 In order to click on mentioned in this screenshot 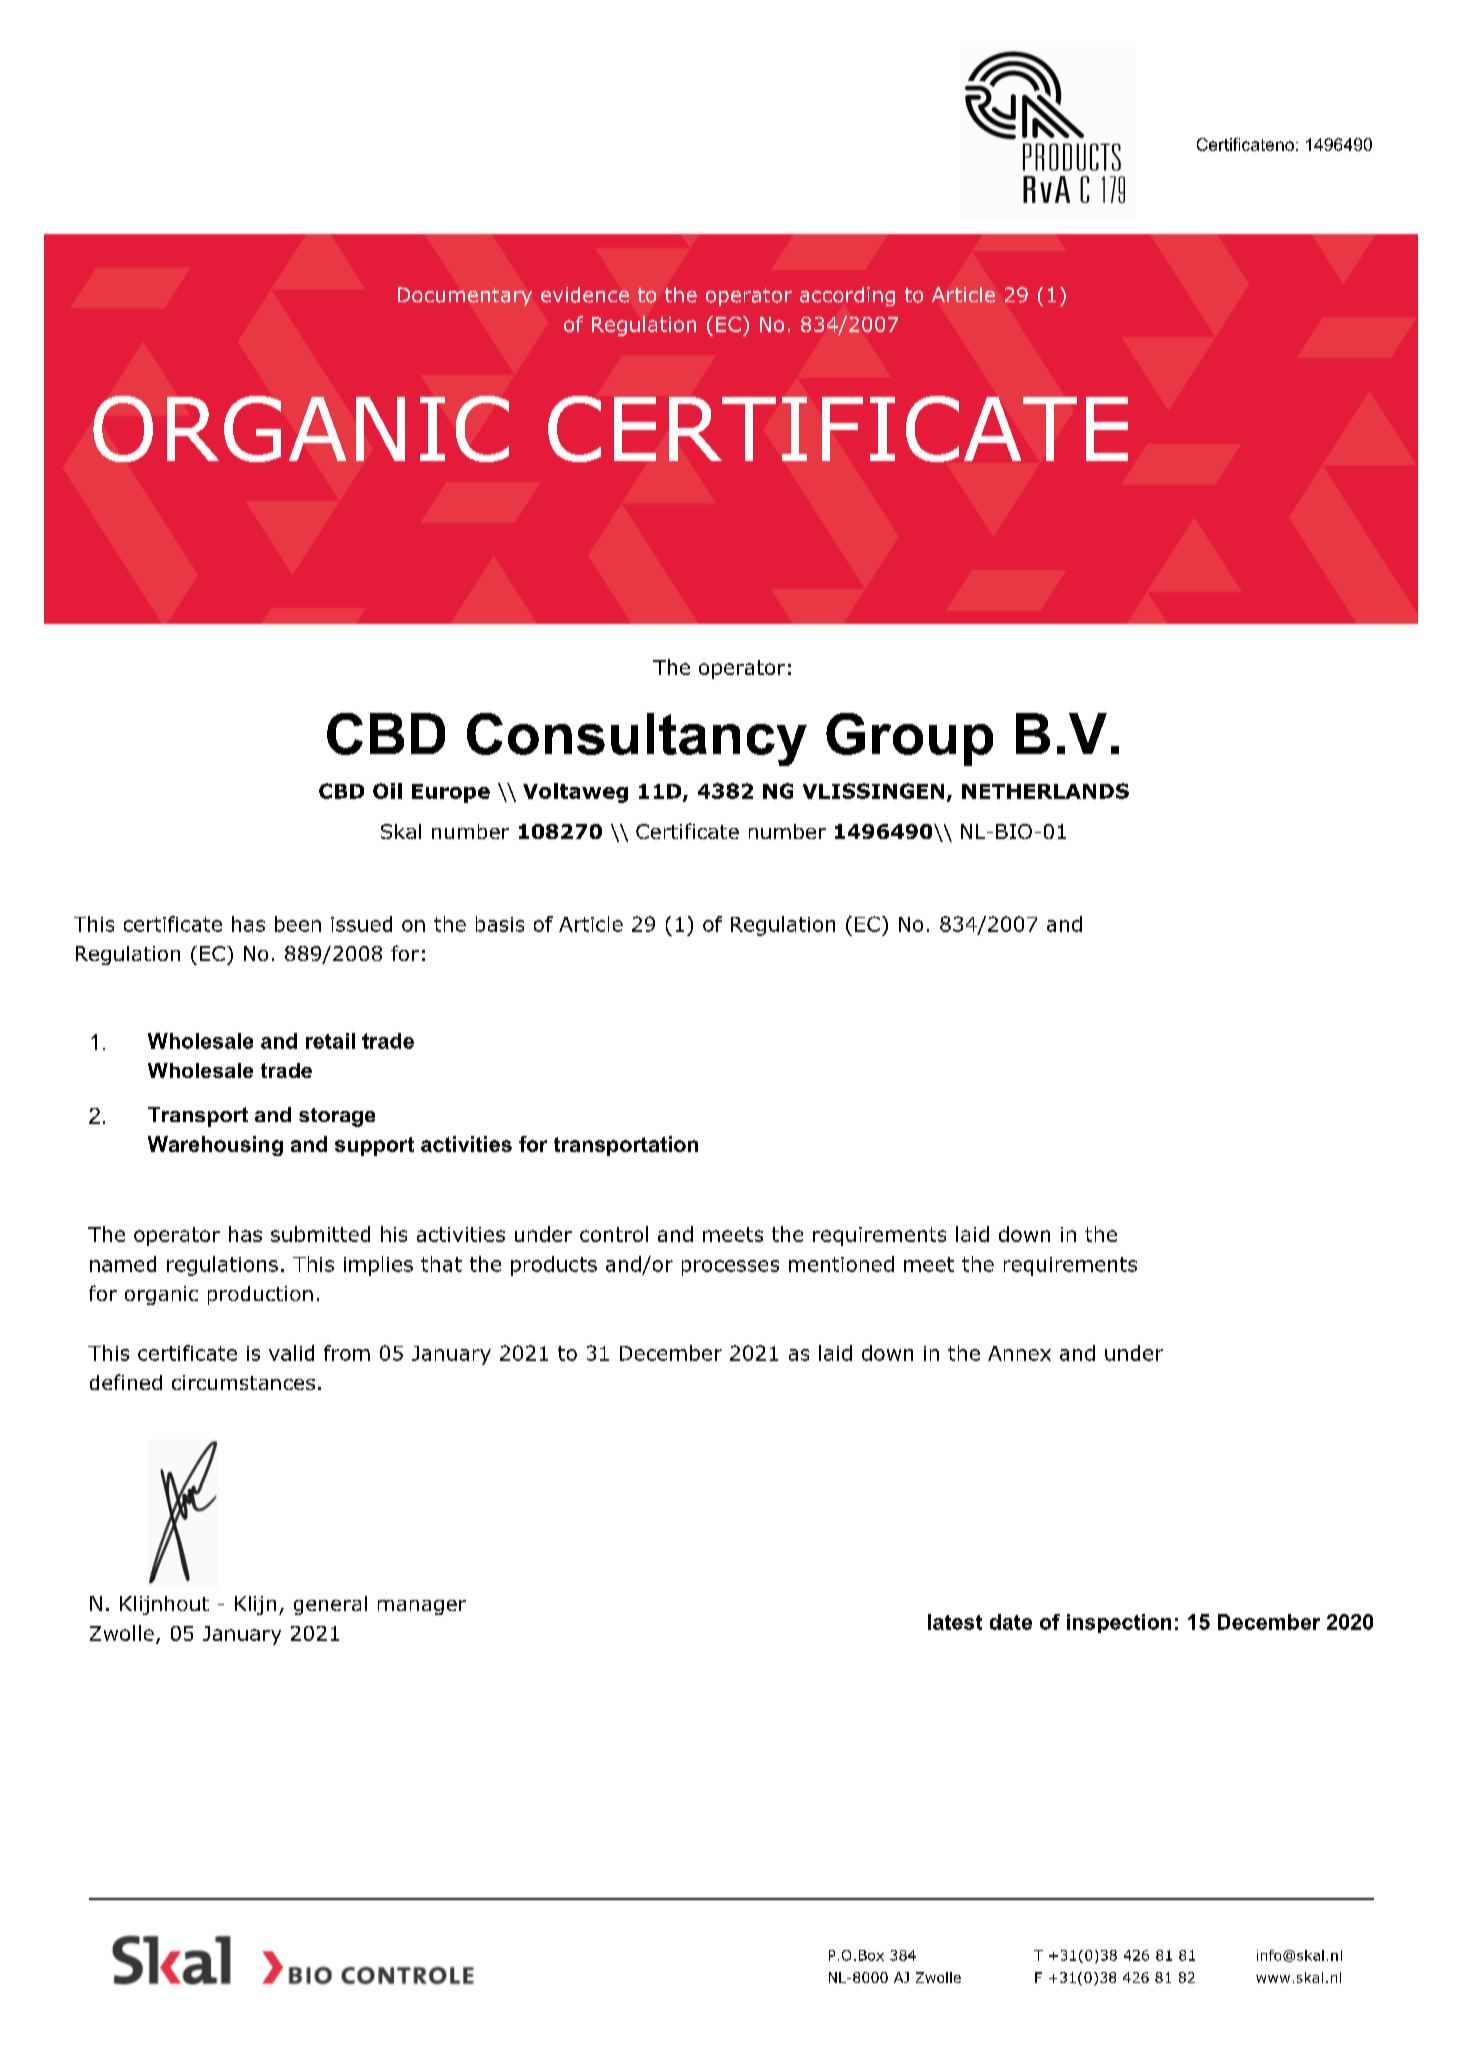, I will do `click(841, 1264)`.
